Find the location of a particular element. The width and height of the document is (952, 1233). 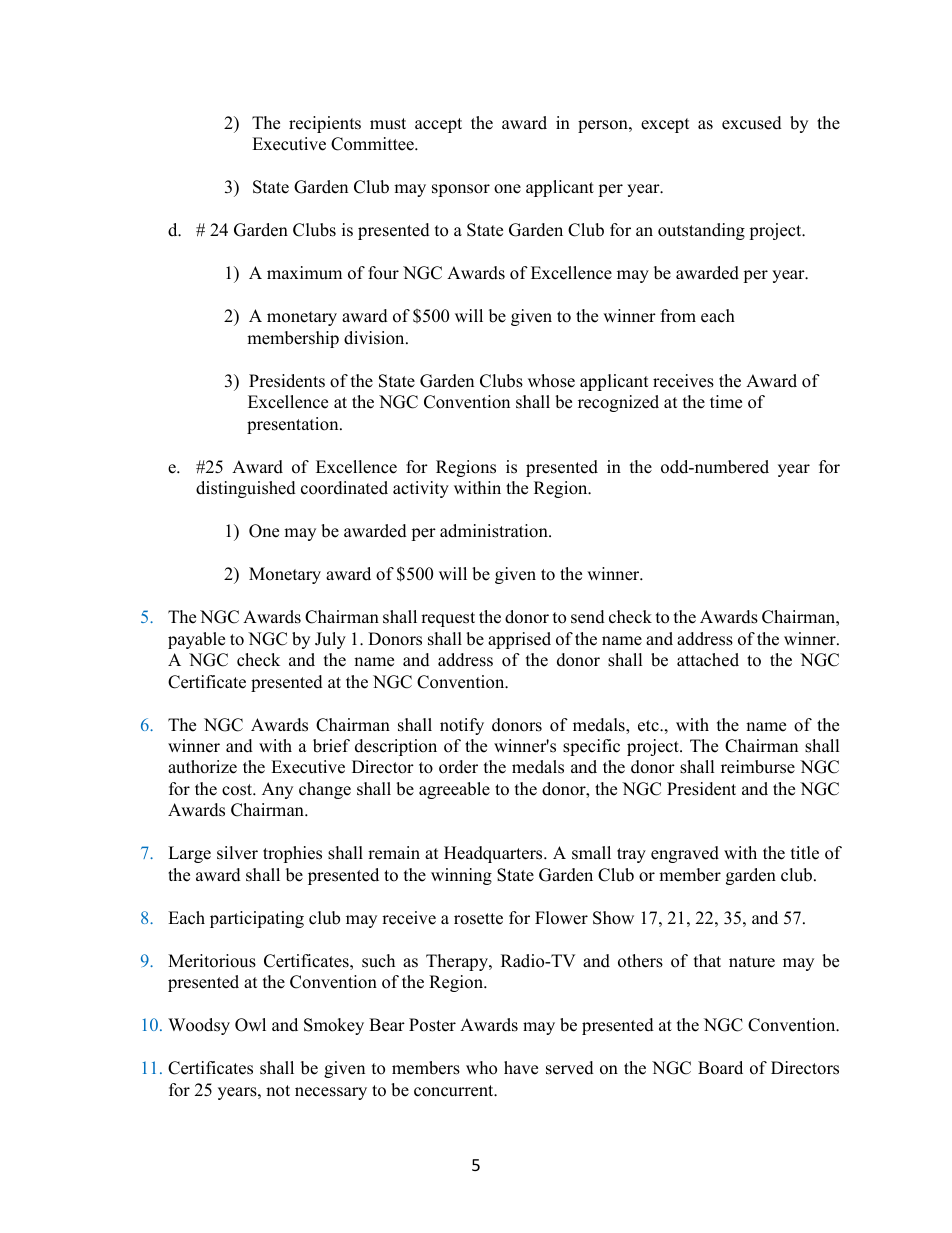

attached is located at coordinates (708, 660).
